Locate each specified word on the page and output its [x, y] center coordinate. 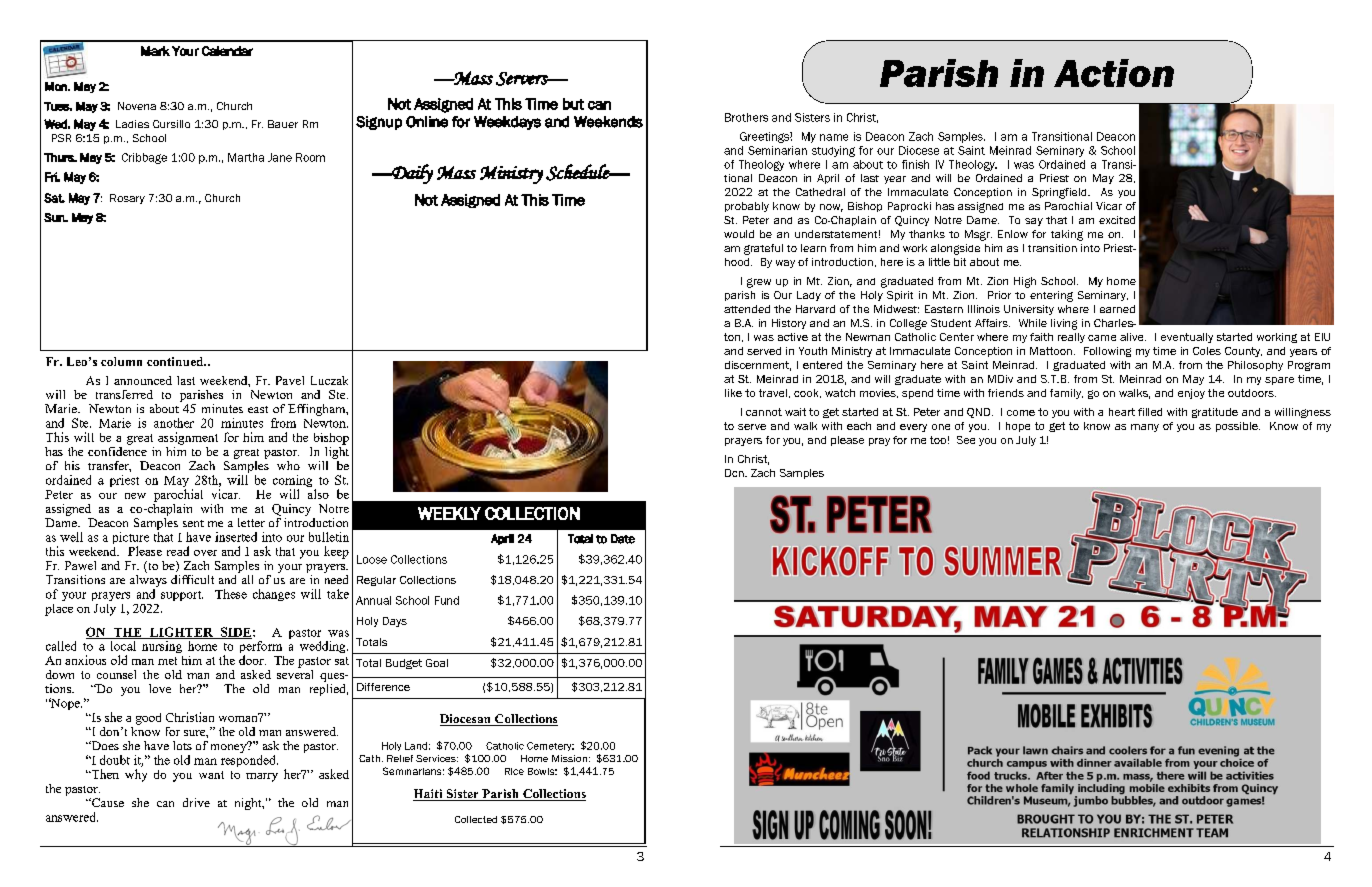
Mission [569, 758]
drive [196, 802]
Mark [155, 51]
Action [1114, 73]
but [573, 104]
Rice [514, 771]
